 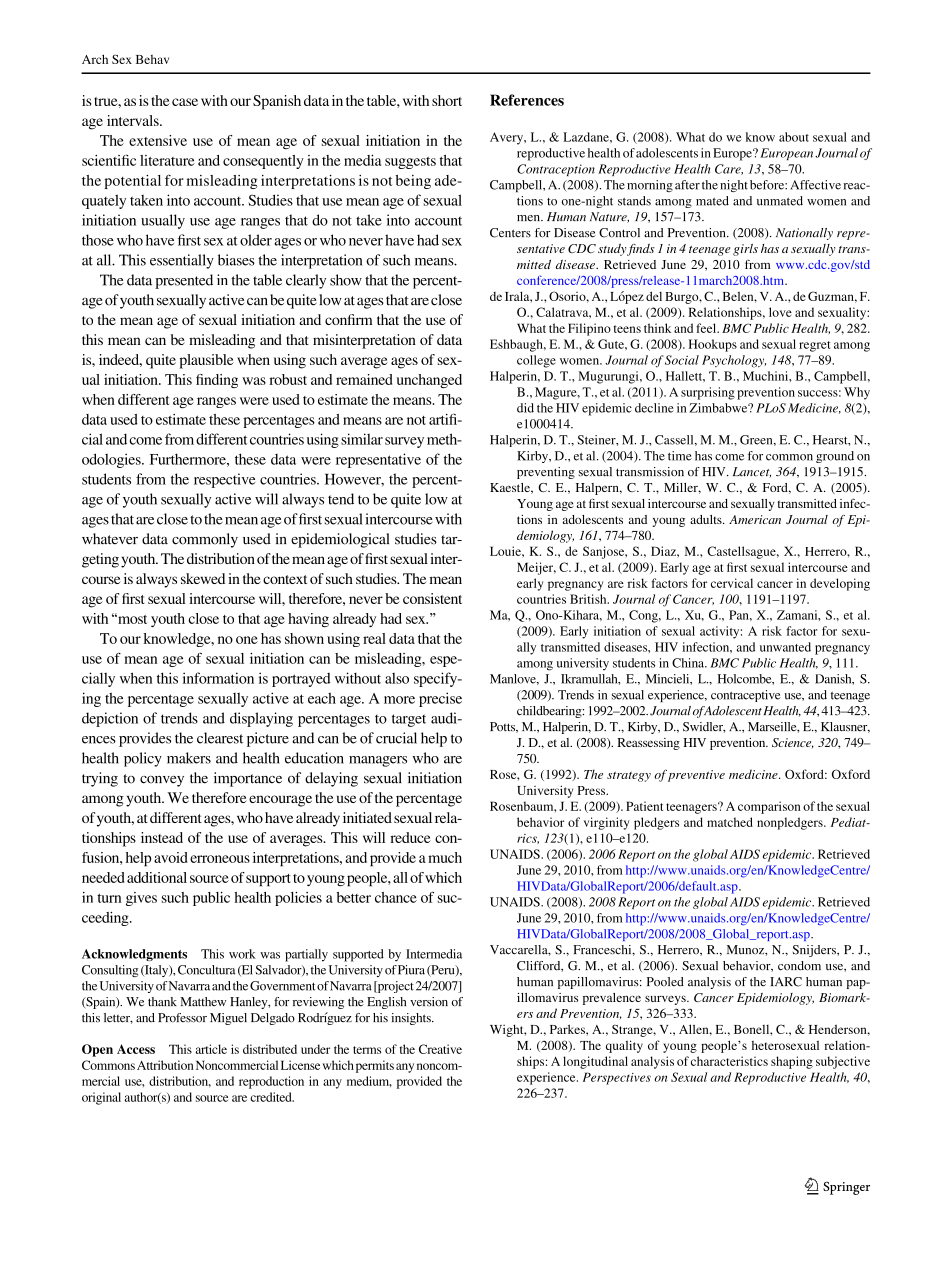 I want to click on plausible, so click(x=206, y=361).
